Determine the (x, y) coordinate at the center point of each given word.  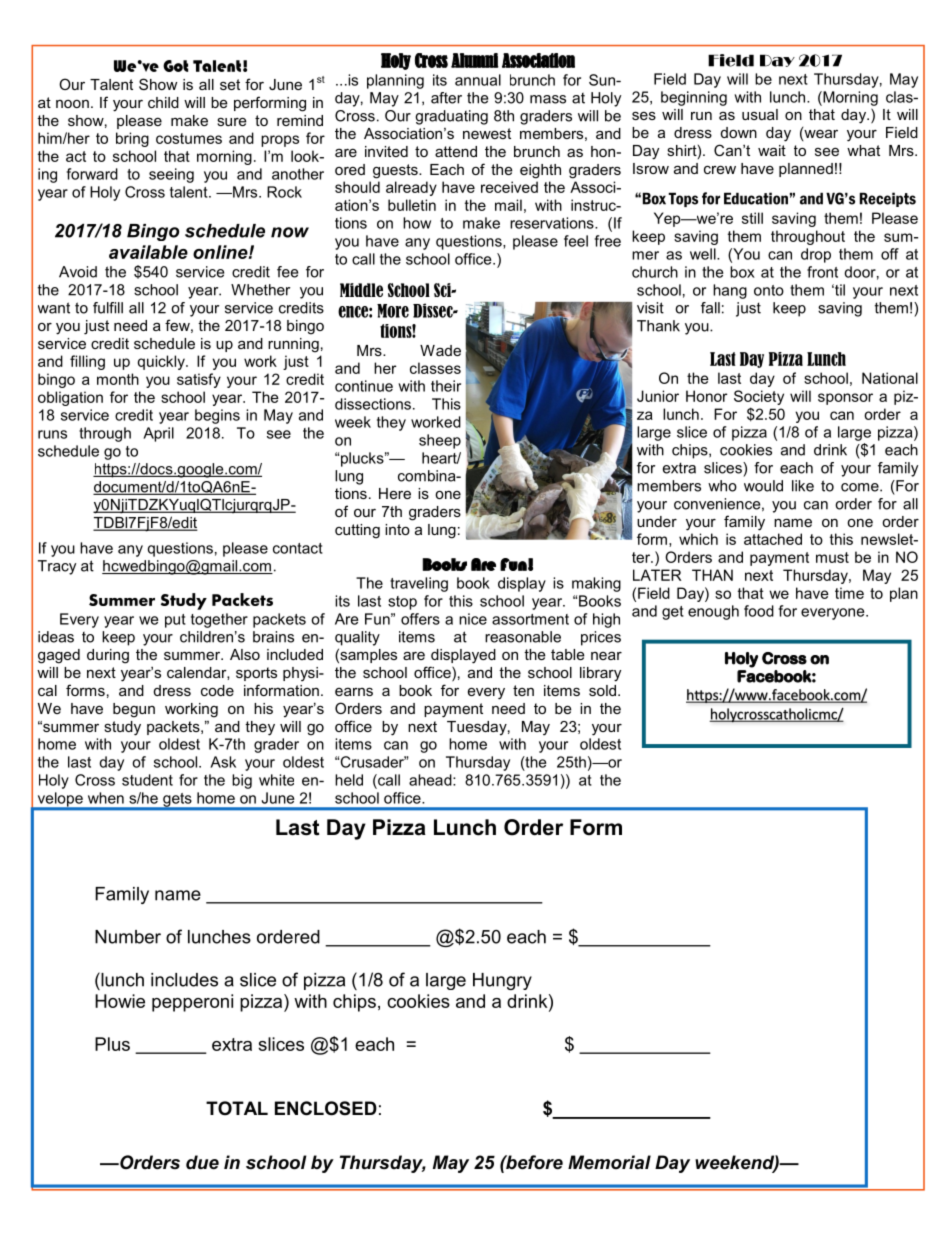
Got (175, 66)
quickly (162, 362)
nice (473, 619)
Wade (440, 350)
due (202, 1162)
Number (128, 937)
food (759, 611)
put (175, 621)
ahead (431, 780)
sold (602, 690)
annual (478, 80)
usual (760, 114)
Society (759, 397)
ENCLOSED (326, 1108)
